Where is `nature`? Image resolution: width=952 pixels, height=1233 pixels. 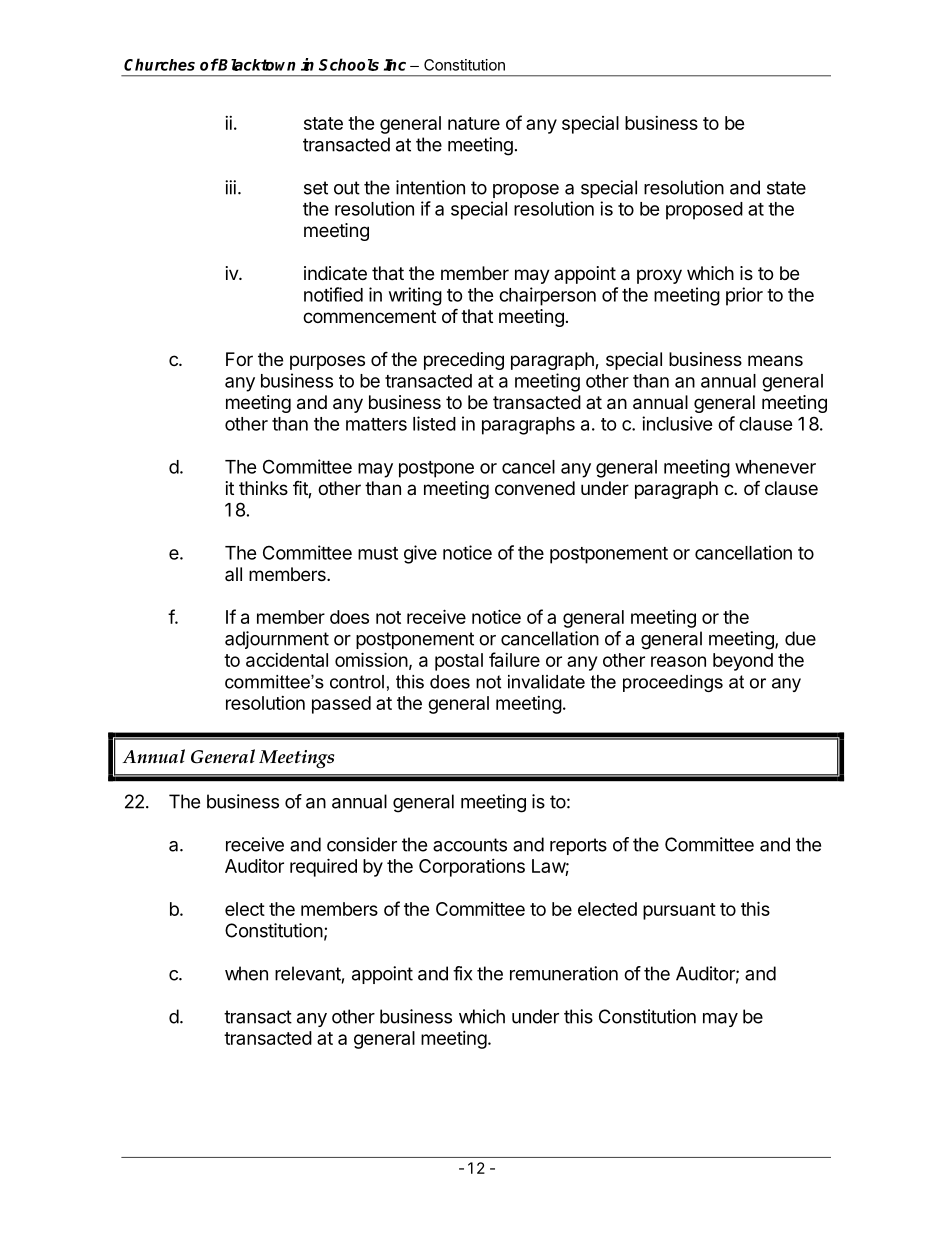 nature is located at coordinates (474, 123).
